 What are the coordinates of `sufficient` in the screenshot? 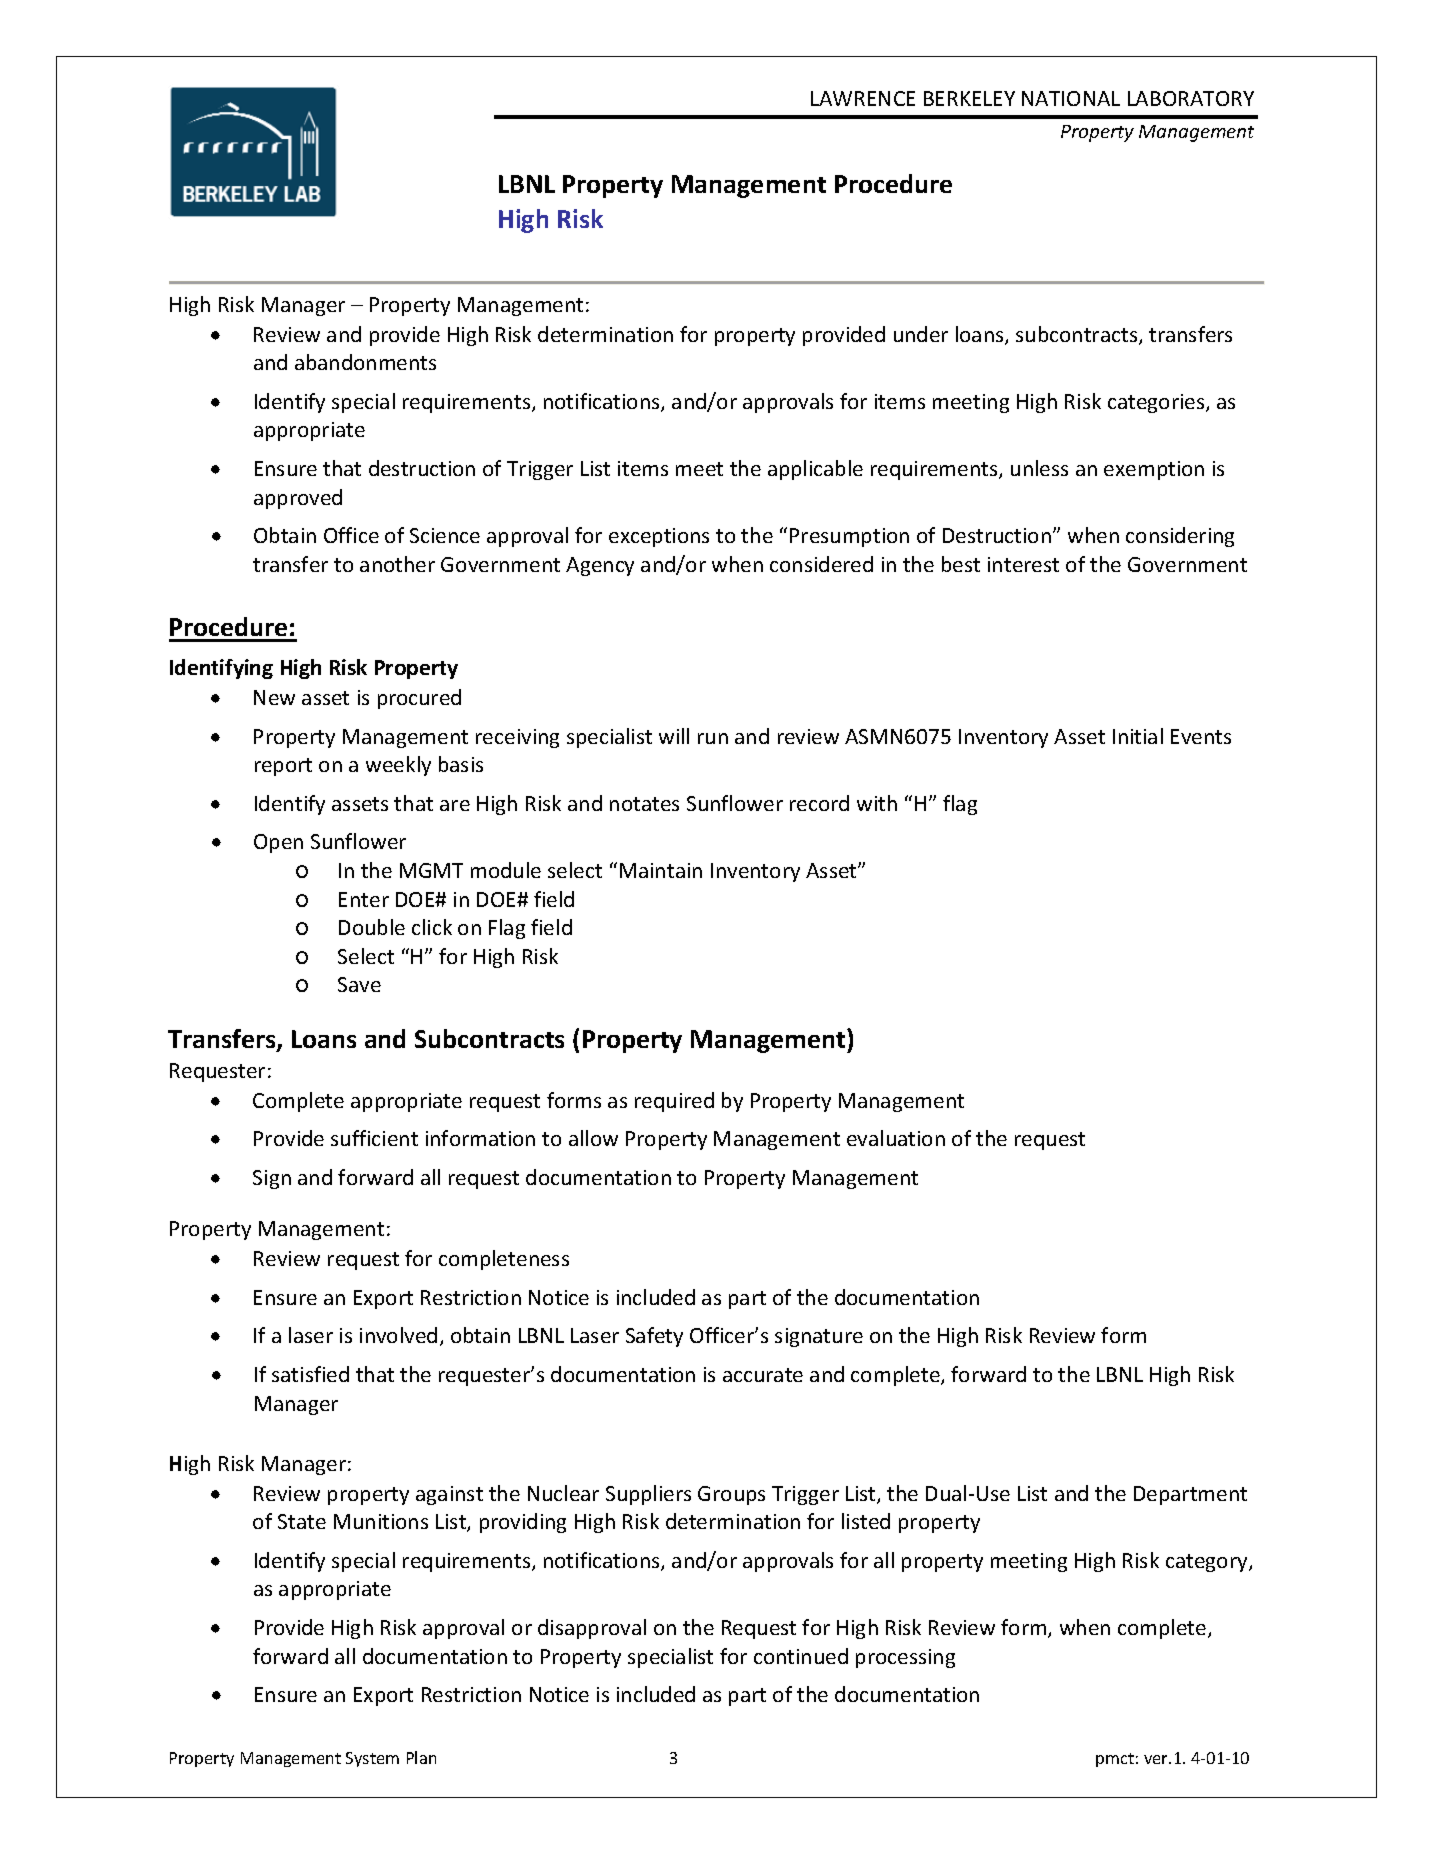 It's located at (374, 1138).
